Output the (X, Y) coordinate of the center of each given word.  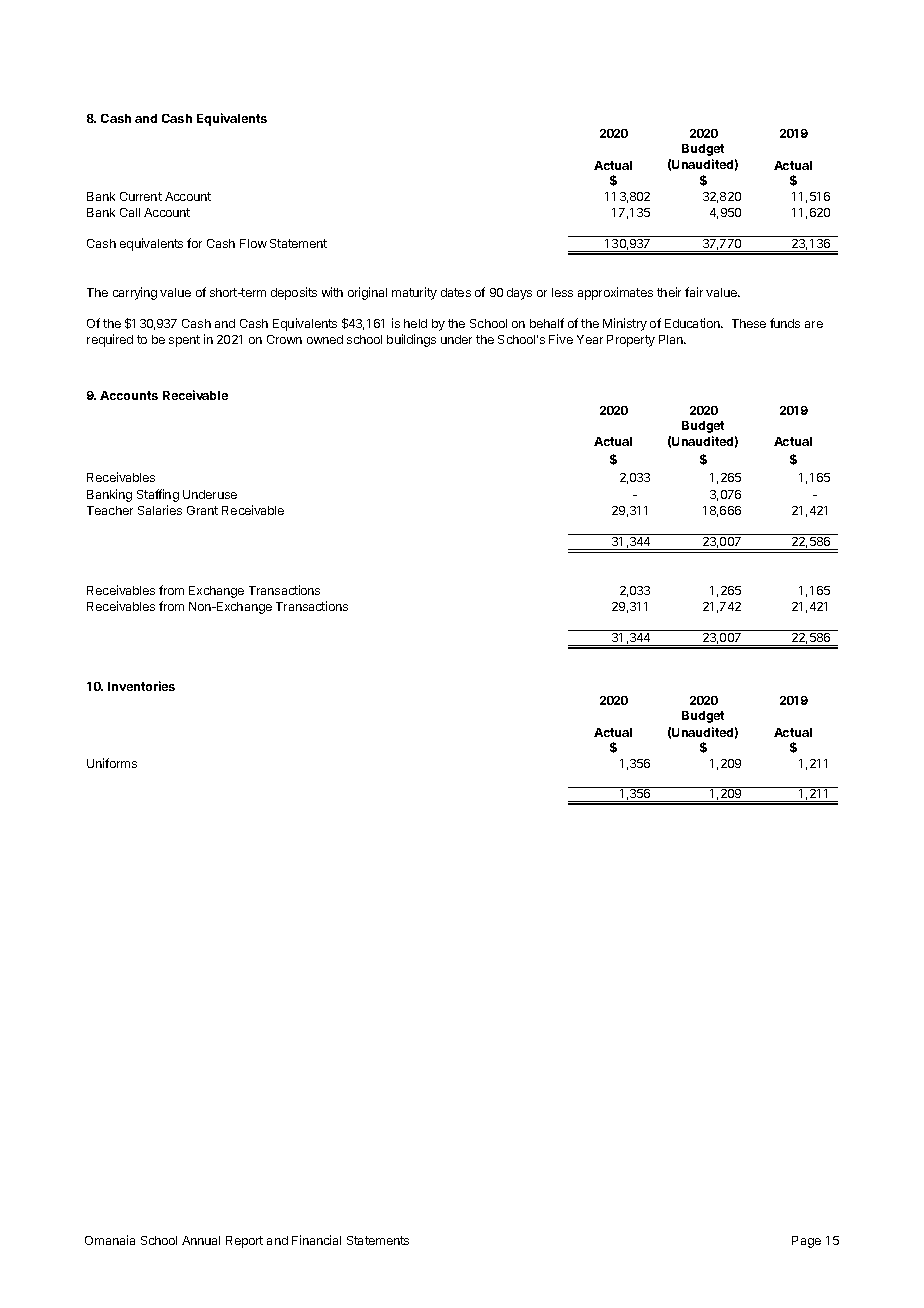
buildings (411, 340)
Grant (202, 510)
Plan (672, 339)
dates (456, 292)
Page (806, 1242)
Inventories (141, 686)
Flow (253, 243)
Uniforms (112, 763)
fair (694, 292)
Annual (201, 1240)
